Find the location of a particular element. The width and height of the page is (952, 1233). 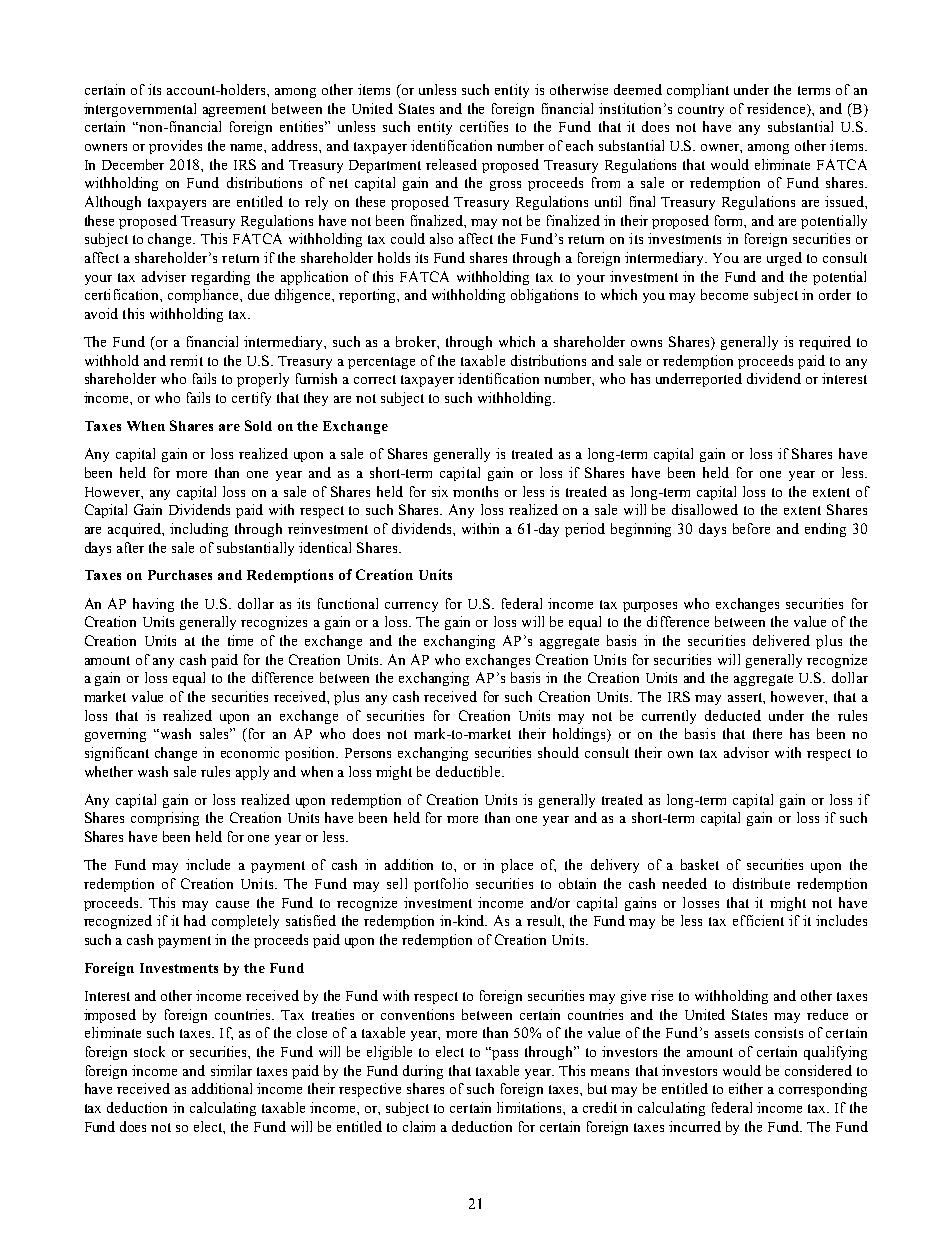

during is located at coordinates (423, 1072).
